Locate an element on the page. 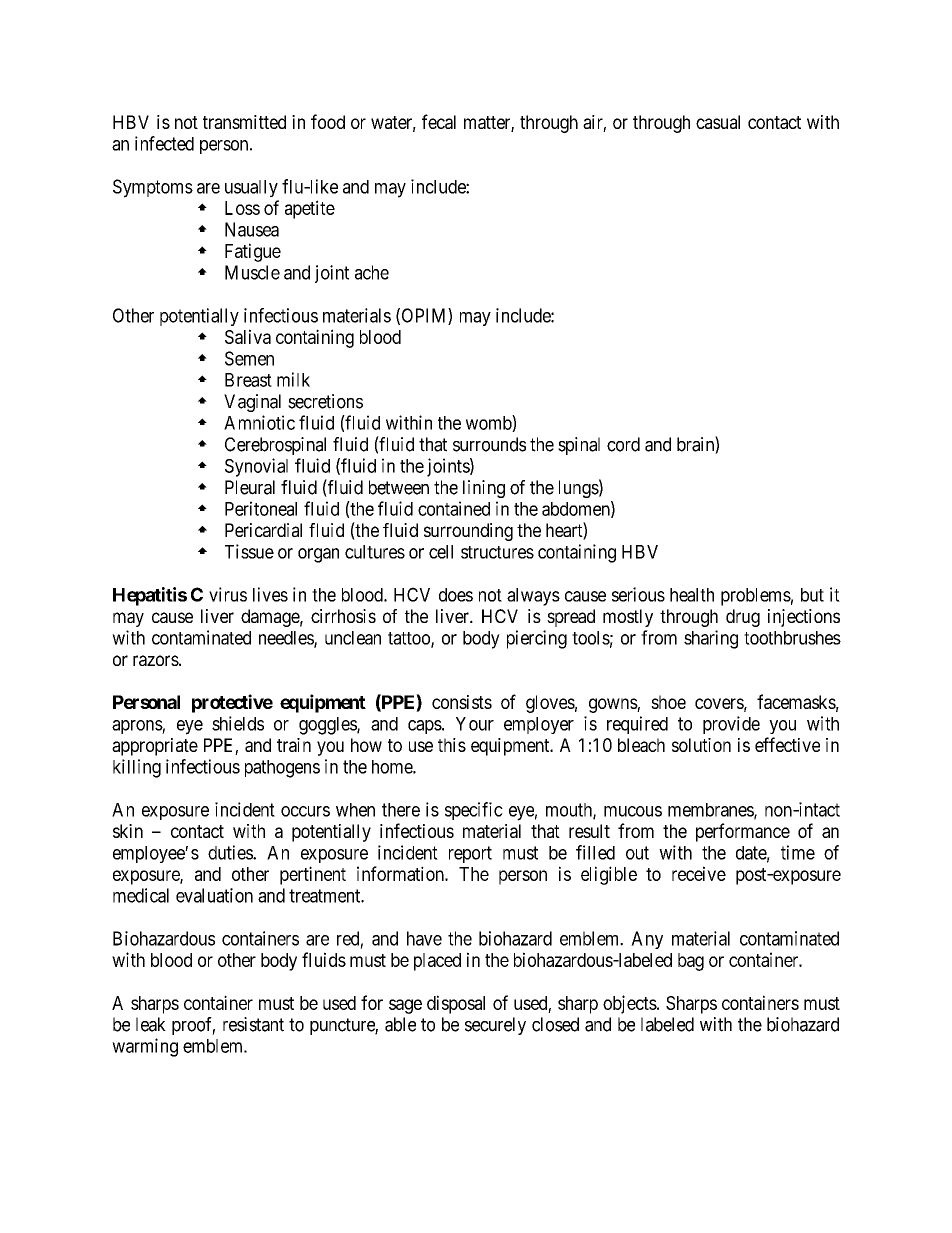 This document has width=952, height=1233. fecal is located at coordinates (439, 121).
